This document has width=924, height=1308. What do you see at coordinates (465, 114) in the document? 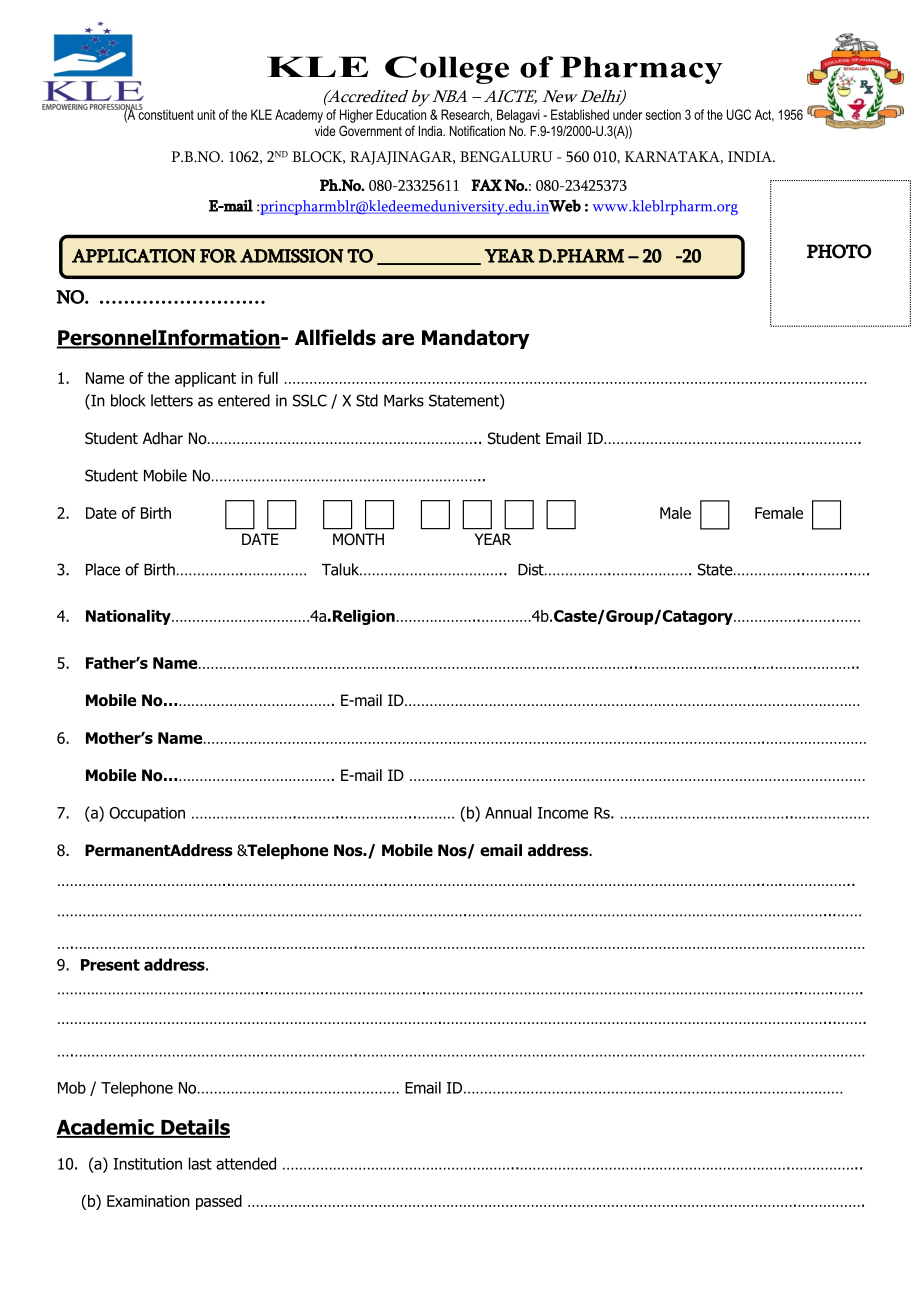
I see `Research` at bounding box center [465, 114].
